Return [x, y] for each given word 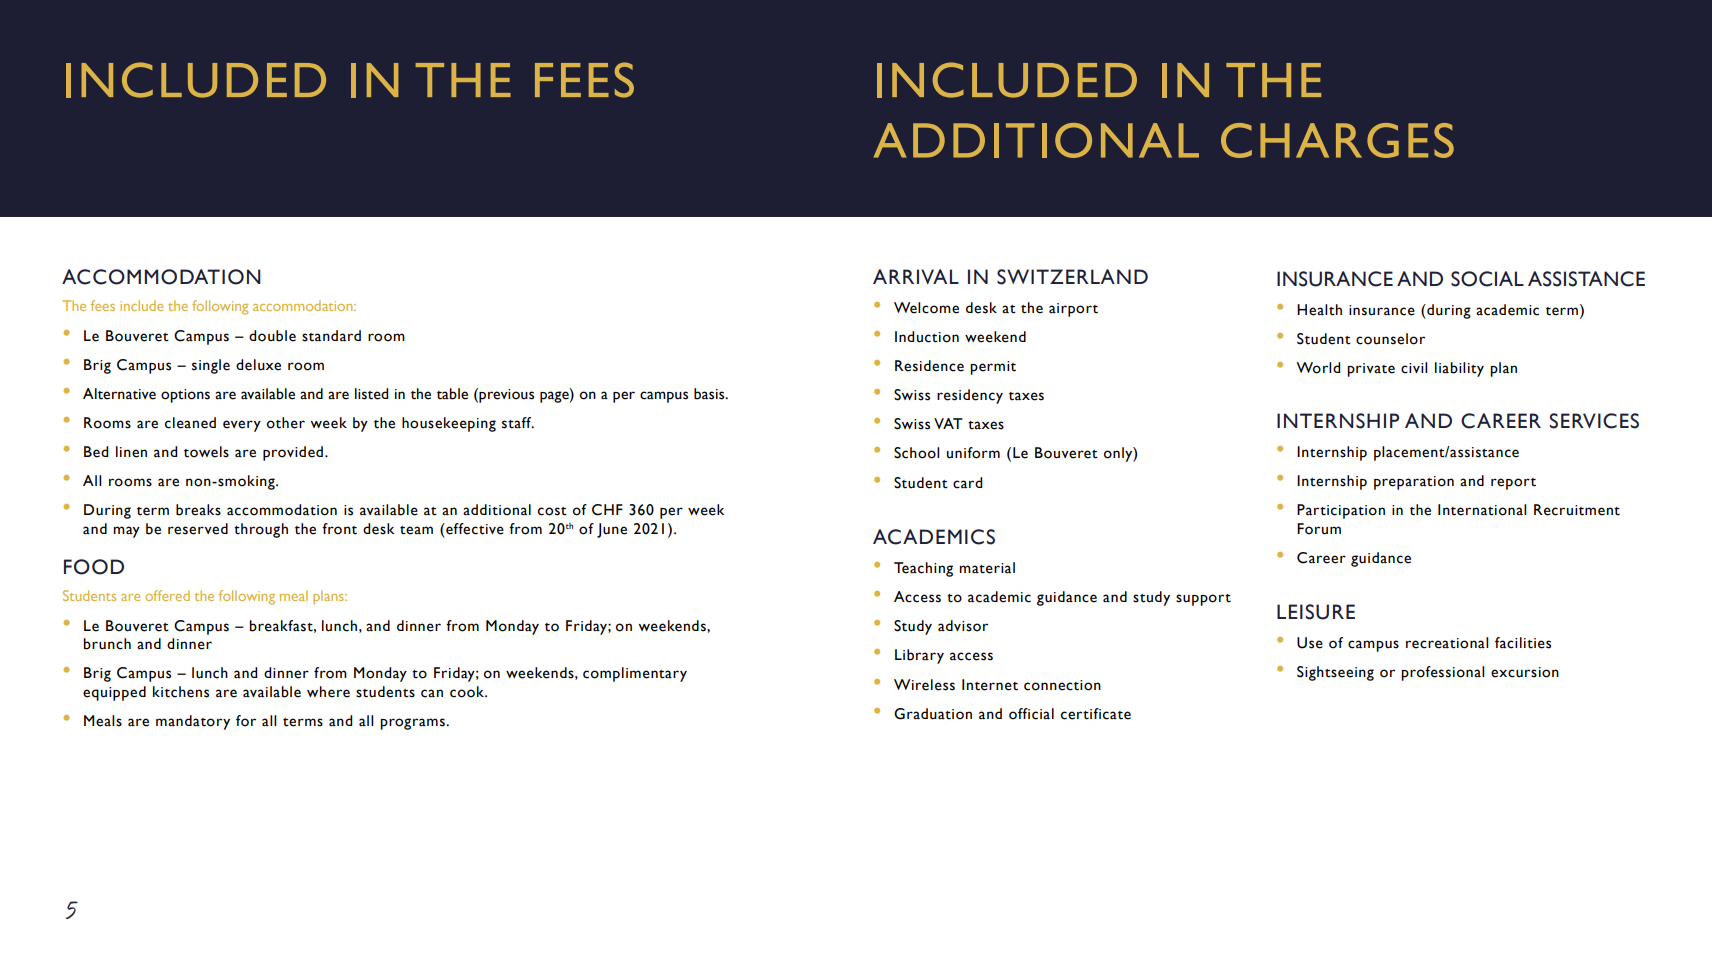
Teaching [923, 569]
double [272, 336]
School [916, 453]
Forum [1319, 529]
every [242, 426]
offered [167, 595]
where [328, 692]
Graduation [933, 714]
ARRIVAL [916, 276]
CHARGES [1337, 140]
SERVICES [1594, 421]
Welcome [926, 308]
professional [1442, 673]
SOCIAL [1487, 279]
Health [1319, 310]
